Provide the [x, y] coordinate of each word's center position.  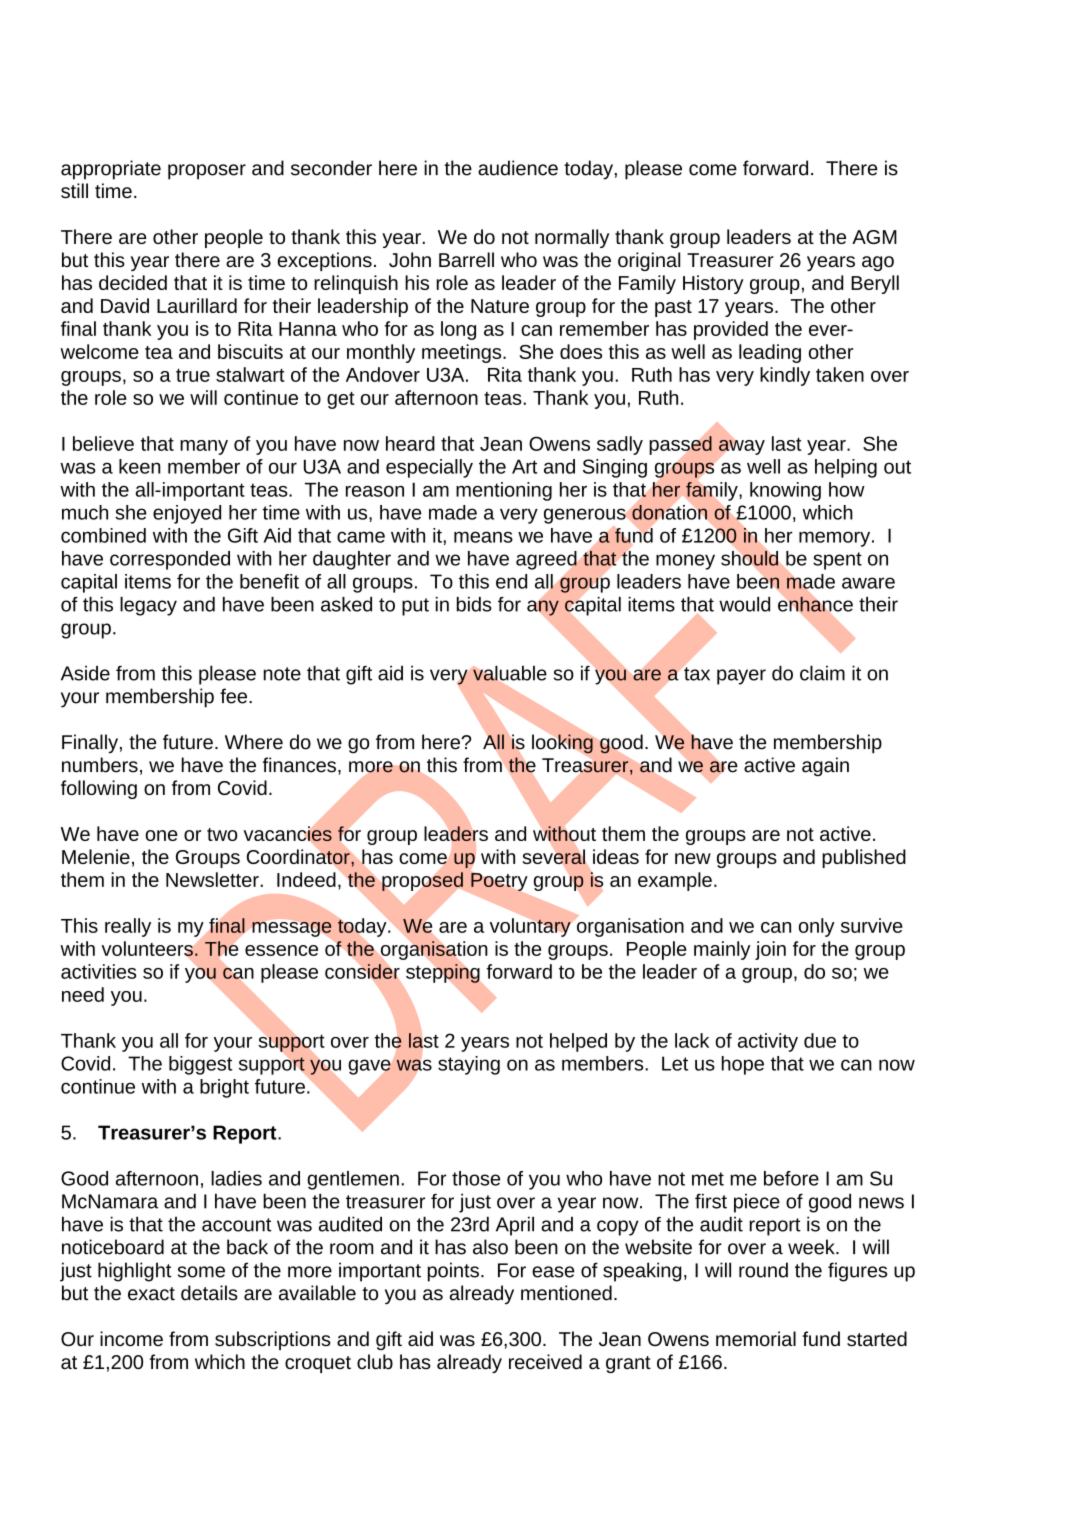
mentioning [504, 491]
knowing [785, 491]
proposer [207, 172]
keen [139, 466]
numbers [100, 765]
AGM [874, 237]
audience [518, 168]
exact [151, 1294]
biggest [201, 1065]
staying [469, 1065]
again [825, 766]
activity [768, 1042]
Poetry [499, 882]
